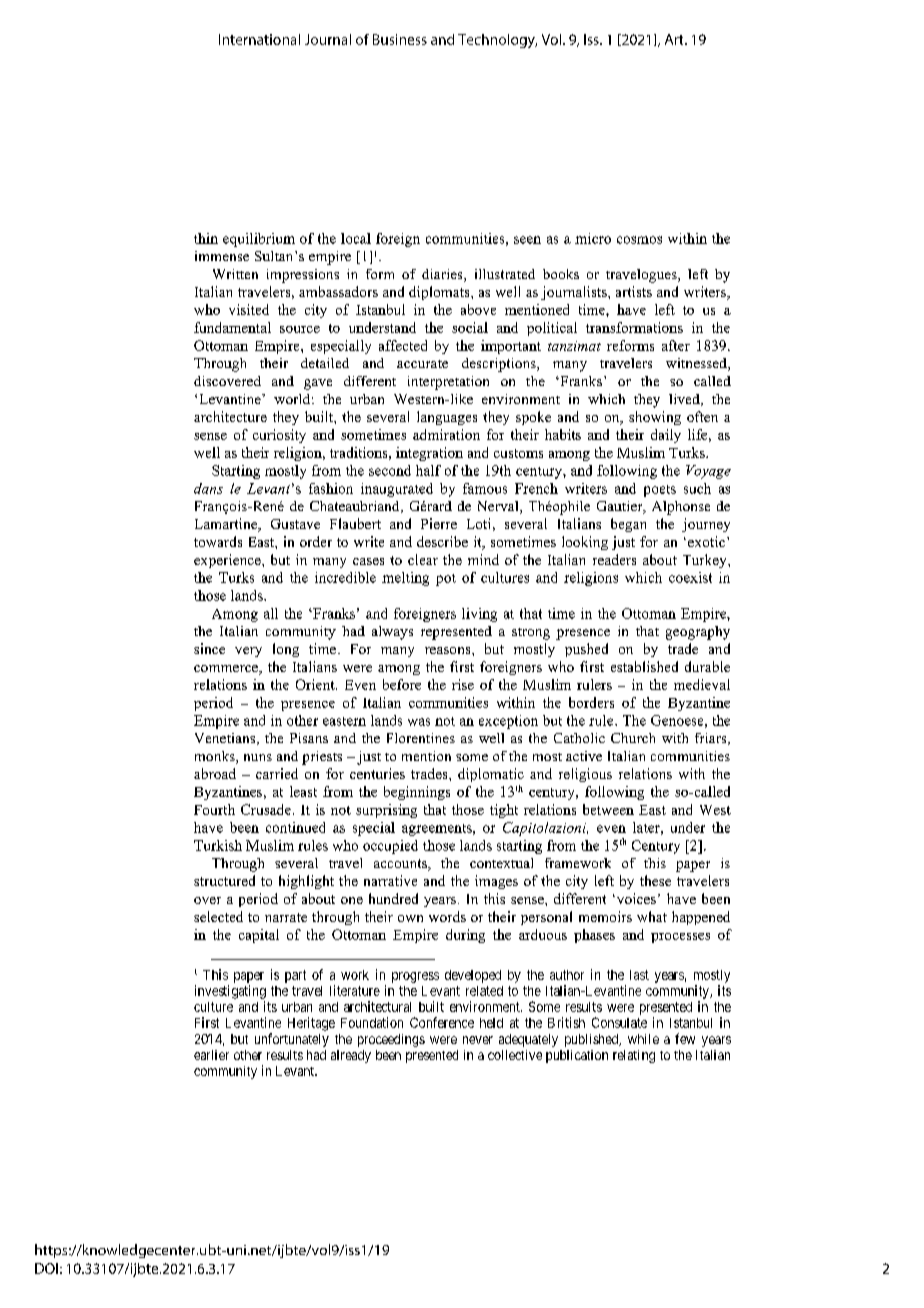  Describe the element at coordinates (403, 345) in the image. I see `affected` at that location.
